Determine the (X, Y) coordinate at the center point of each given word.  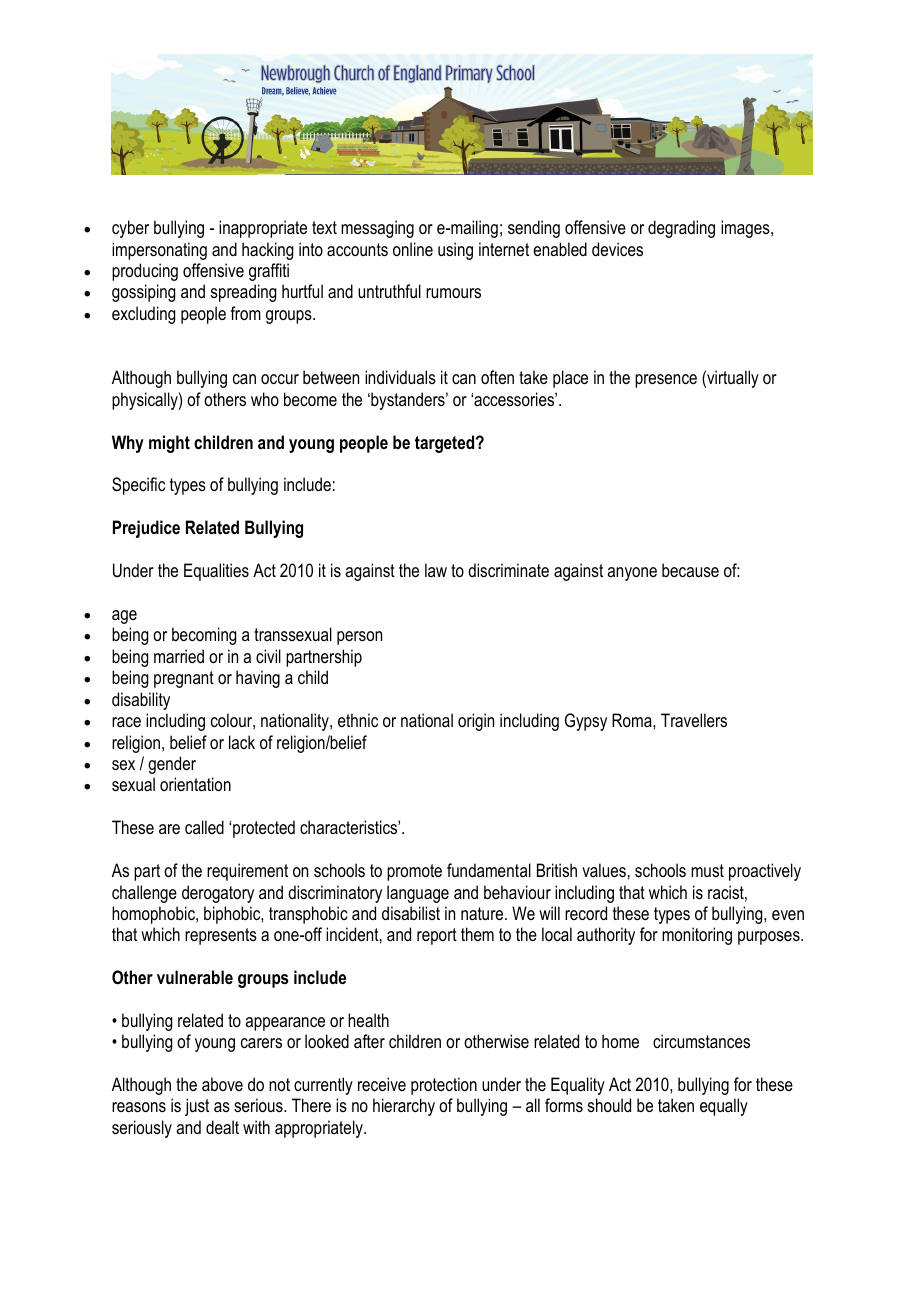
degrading (681, 229)
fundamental (489, 870)
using (455, 251)
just (197, 1107)
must (707, 870)
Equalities (216, 572)
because (690, 570)
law (436, 570)
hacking (267, 251)
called (204, 827)
